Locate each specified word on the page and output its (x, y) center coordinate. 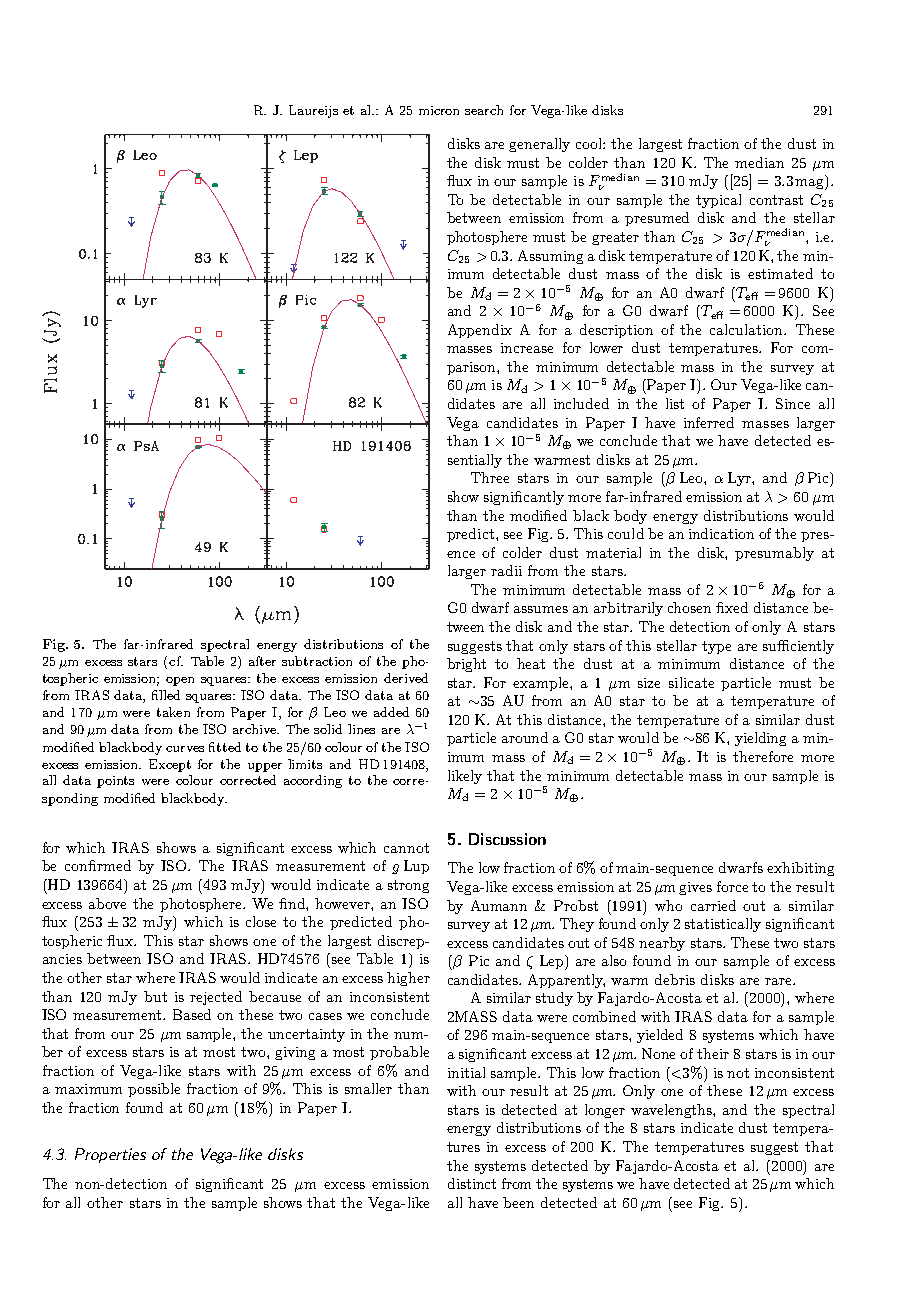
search (484, 110)
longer (605, 1111)
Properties (110, 1155)
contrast (776, 200)
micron (439, 110)
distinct (472, 1183)
